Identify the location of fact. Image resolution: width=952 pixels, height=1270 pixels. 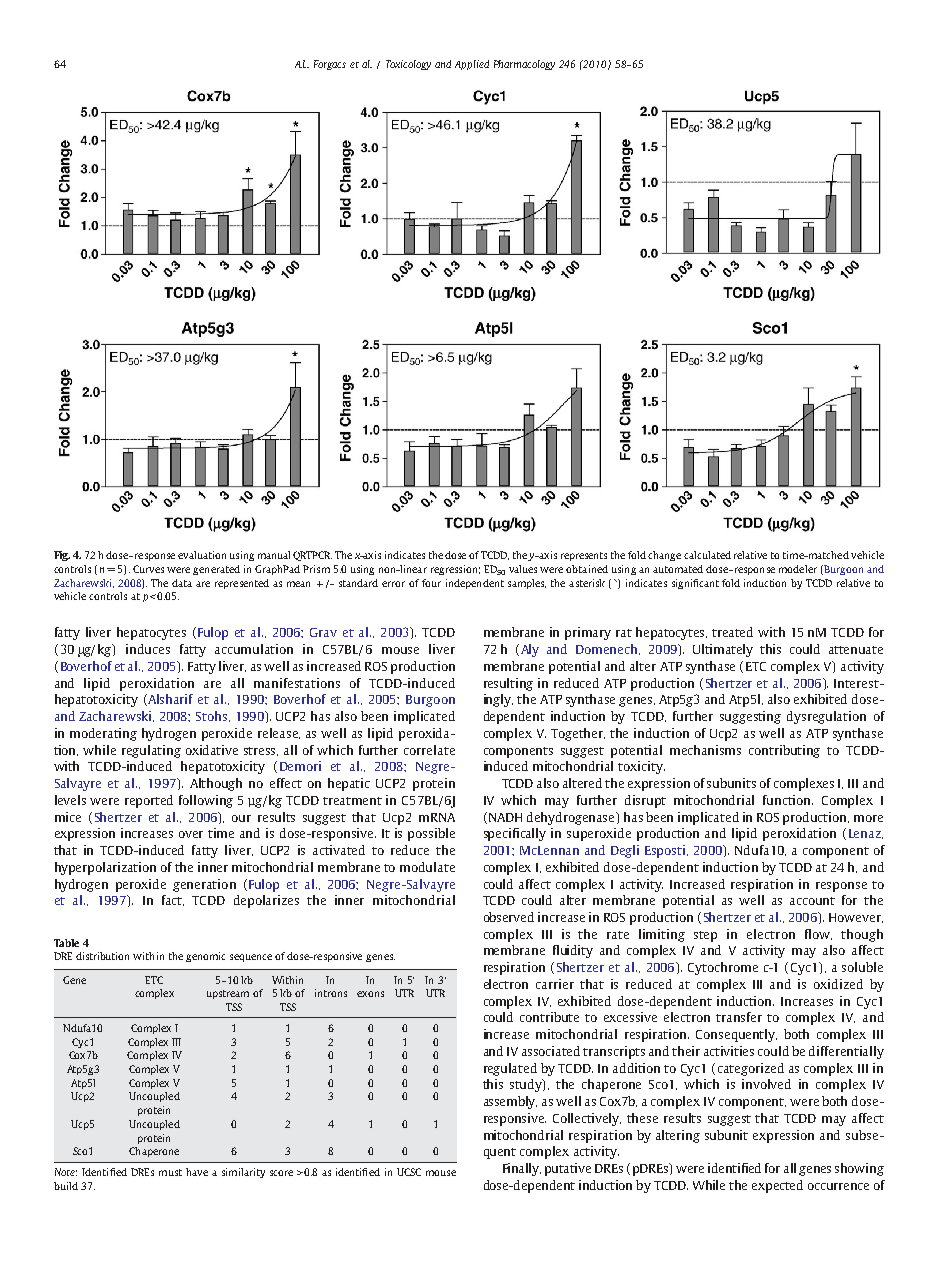
(173, 900).
